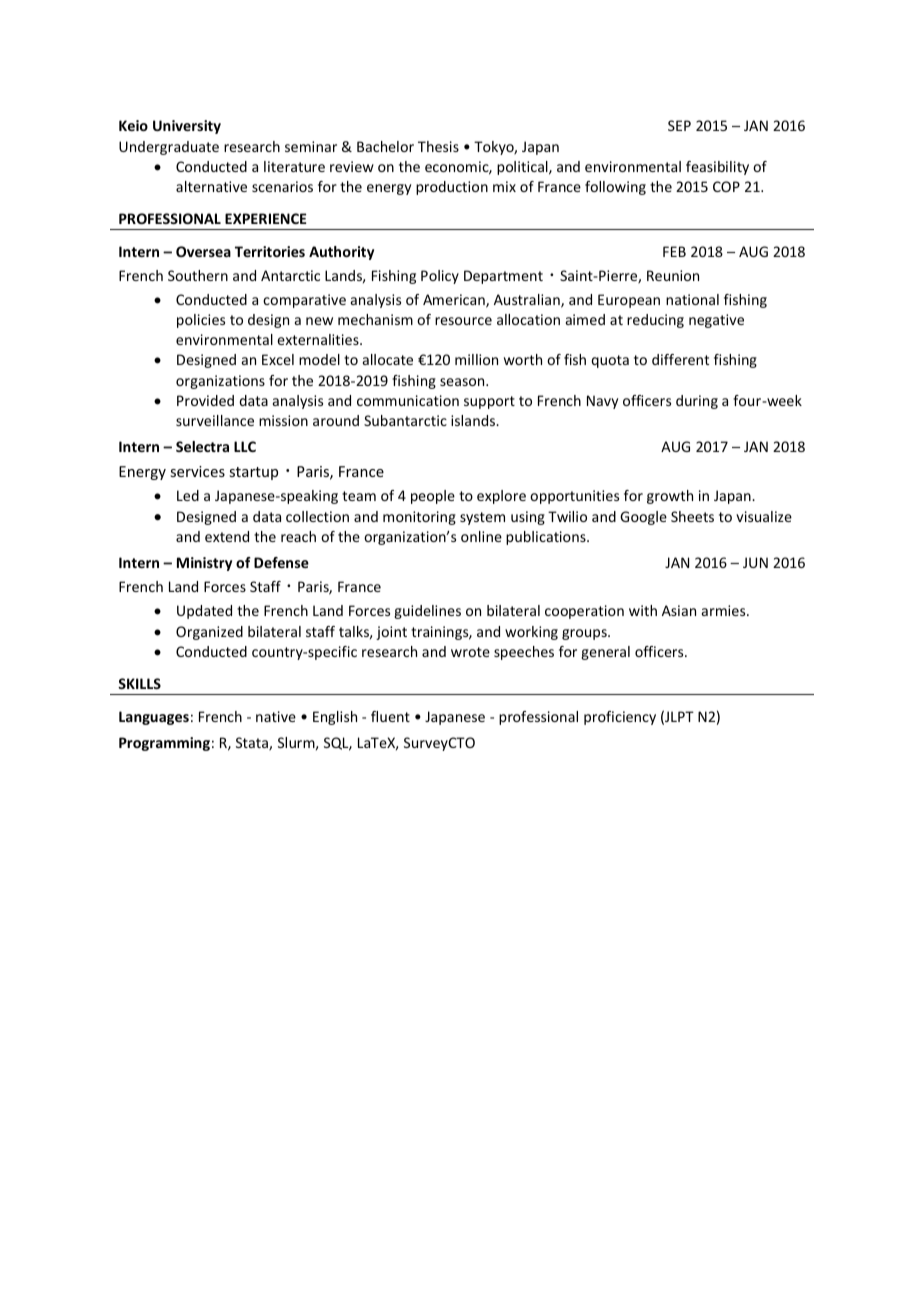 This image has width=924, height=1308. What do you see at coordinates (679, 125) in the image?
I see `SEP` at bounding box center [679, 125].
